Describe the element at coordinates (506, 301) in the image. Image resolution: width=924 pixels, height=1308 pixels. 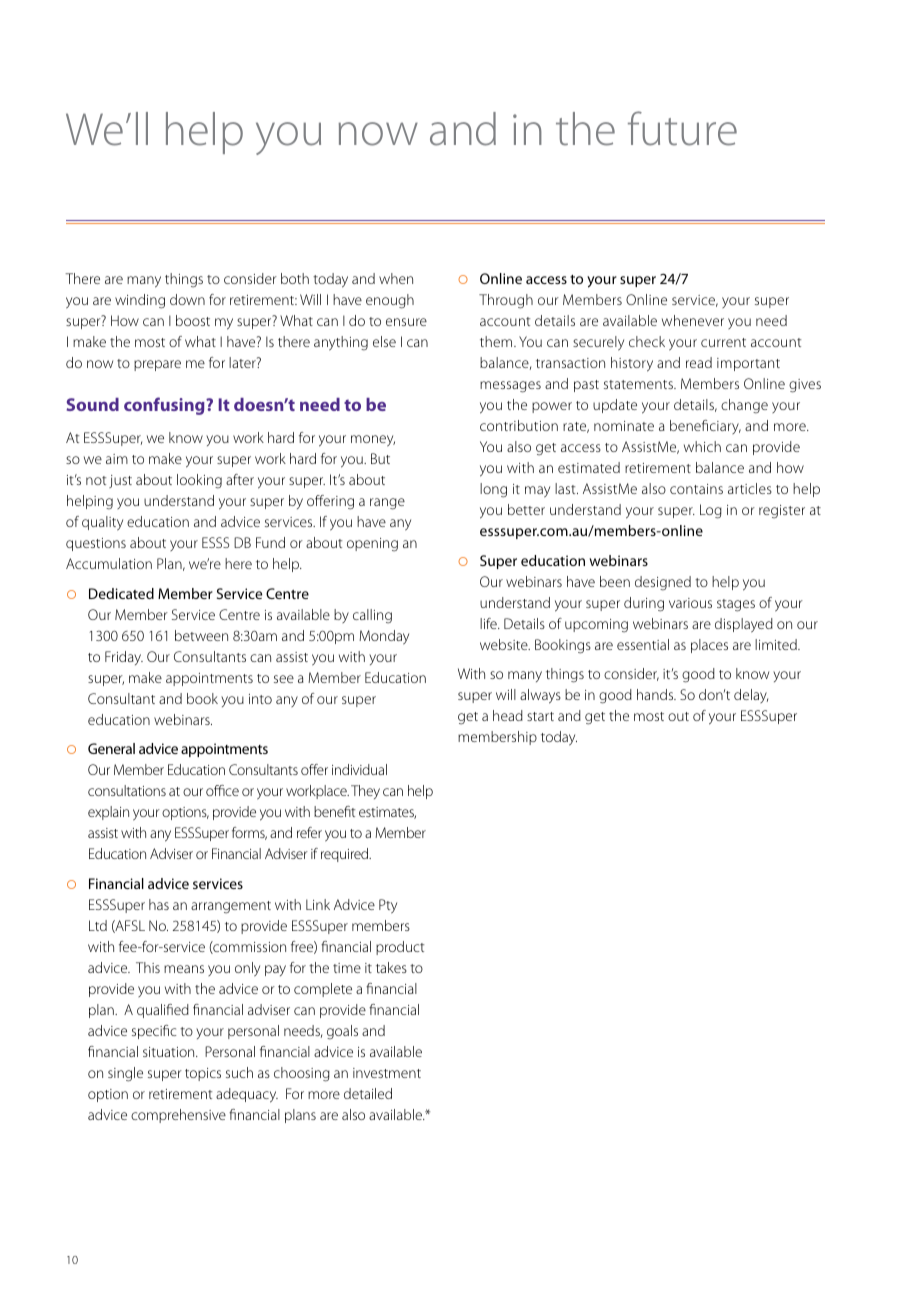
I see `Through` at that location.
